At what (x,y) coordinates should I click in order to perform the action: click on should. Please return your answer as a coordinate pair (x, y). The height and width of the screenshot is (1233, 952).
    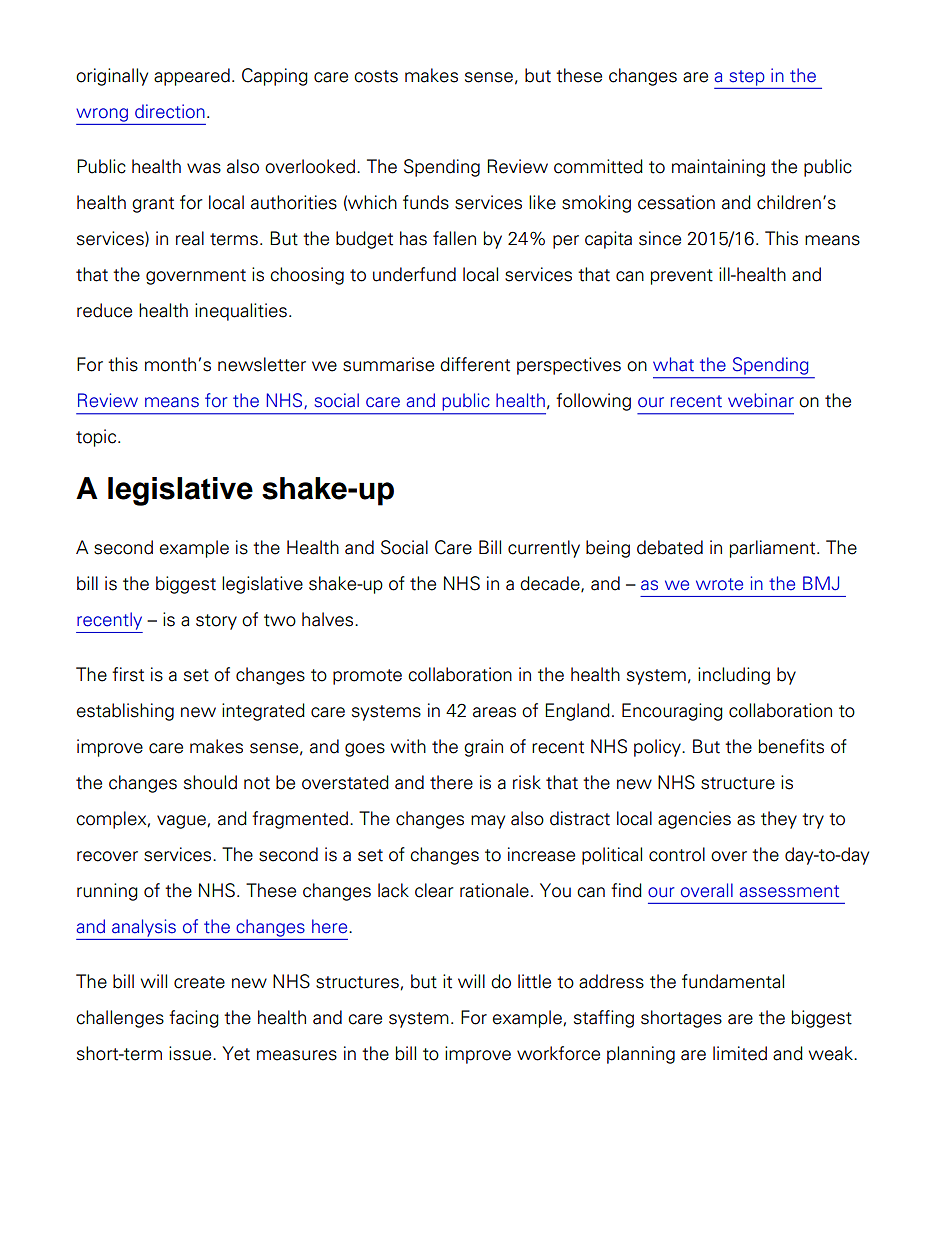
    Looking at the image, I should click on (210, 782).
